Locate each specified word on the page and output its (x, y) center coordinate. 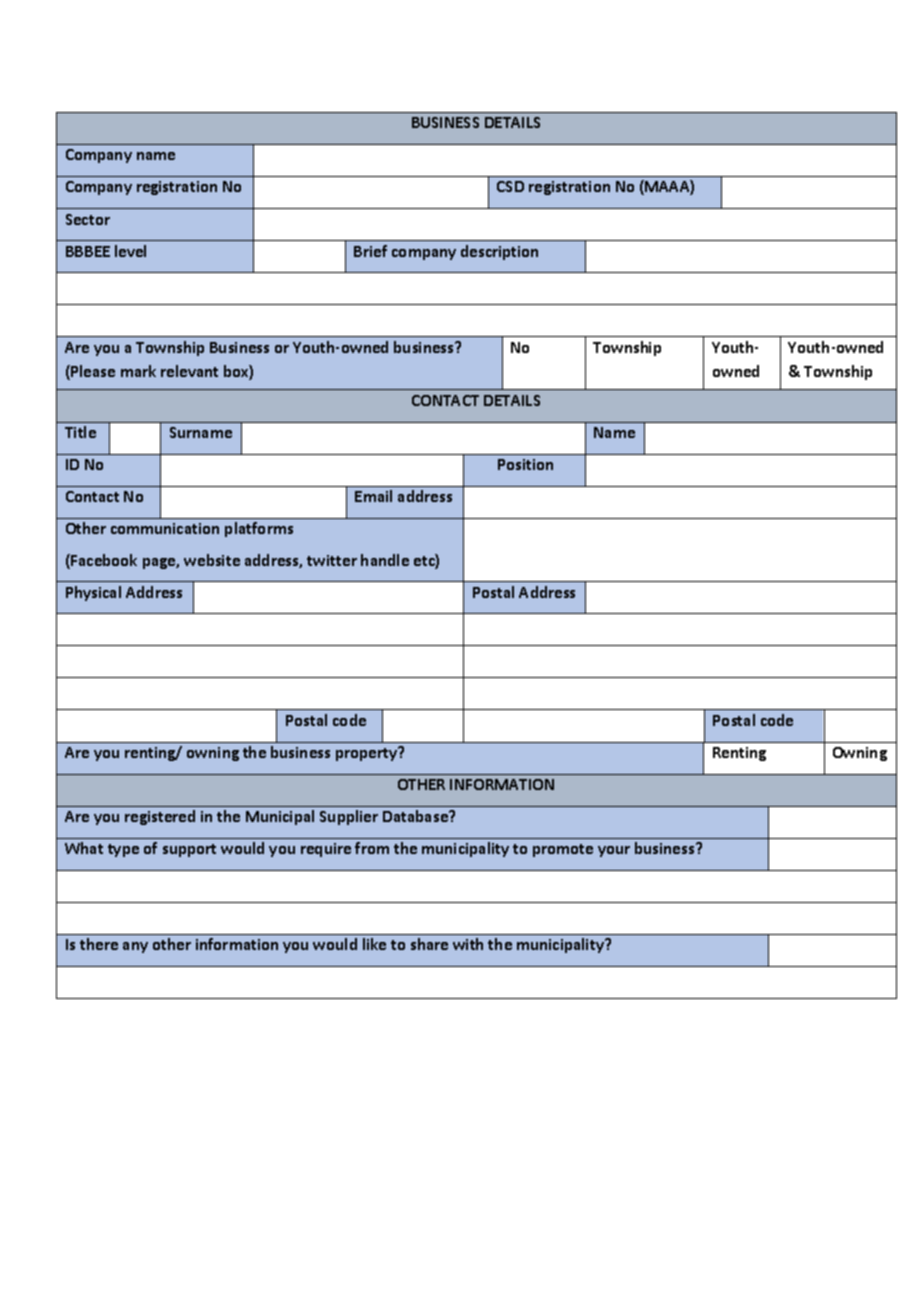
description (499, 252)
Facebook (103, 561)
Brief (370, 251)
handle (385, 560)
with (468, 944)
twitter (332, 560)
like (374, 944)
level (130, 251)
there (99, 944)
